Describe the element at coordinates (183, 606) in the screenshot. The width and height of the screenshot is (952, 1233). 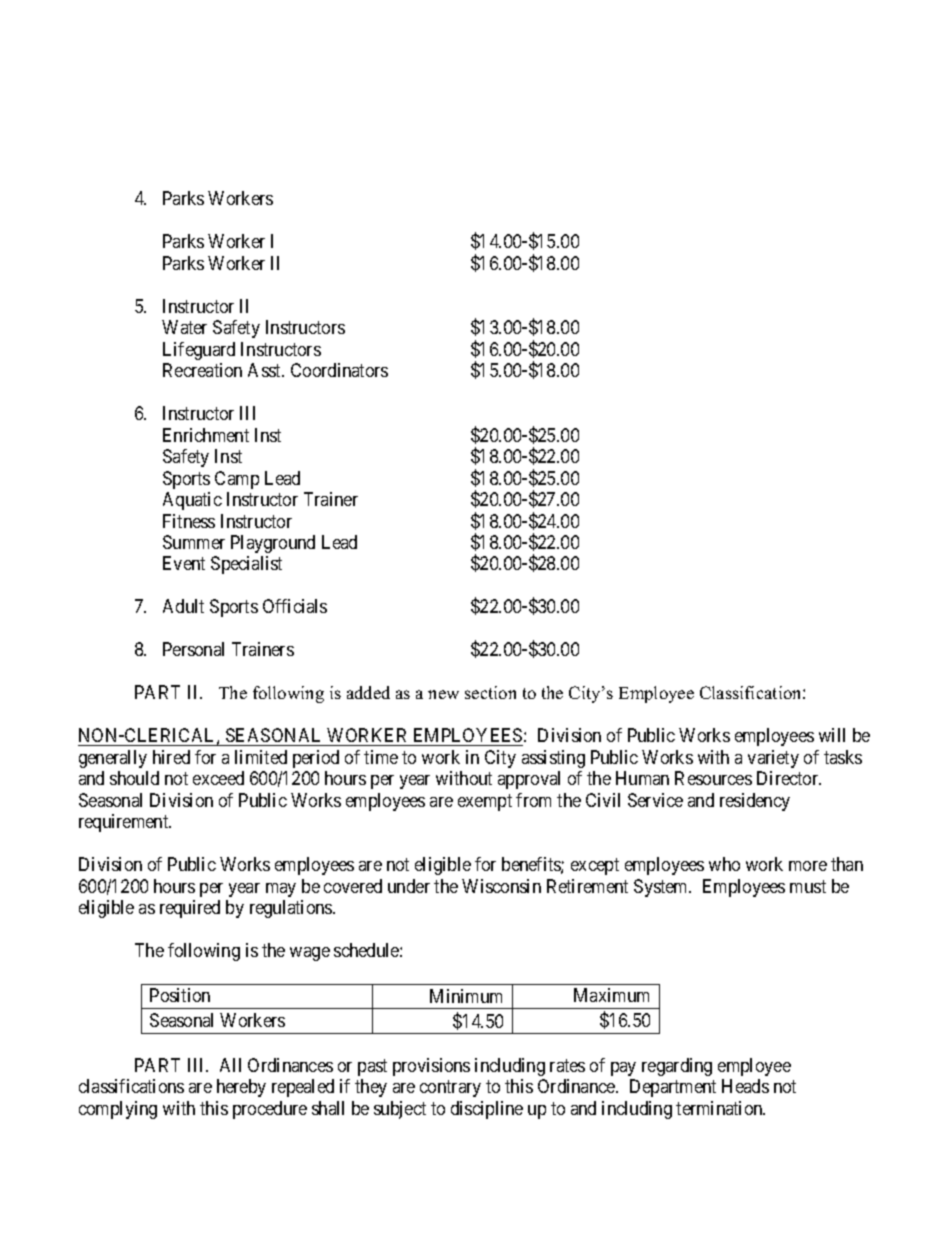
I see `Adult` at that location.
